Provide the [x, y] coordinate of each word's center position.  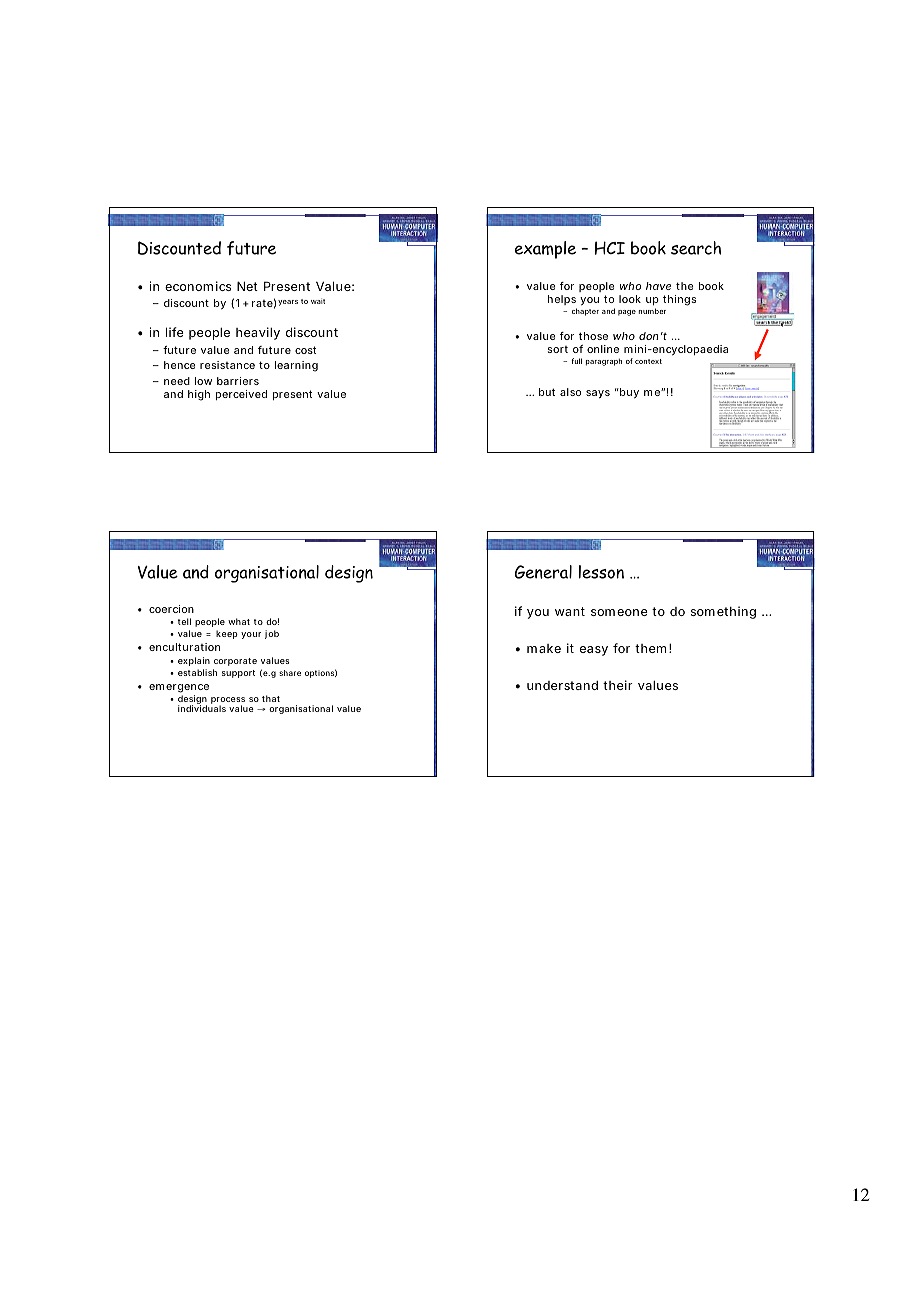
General [543, 572]
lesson [601, 572]
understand [562, 685]
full [576, 361]
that [271, 698]
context [648, 361]
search [696, 248]
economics [198, 286]
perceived [241, 395]
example [545, 250]
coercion [171, 609]
